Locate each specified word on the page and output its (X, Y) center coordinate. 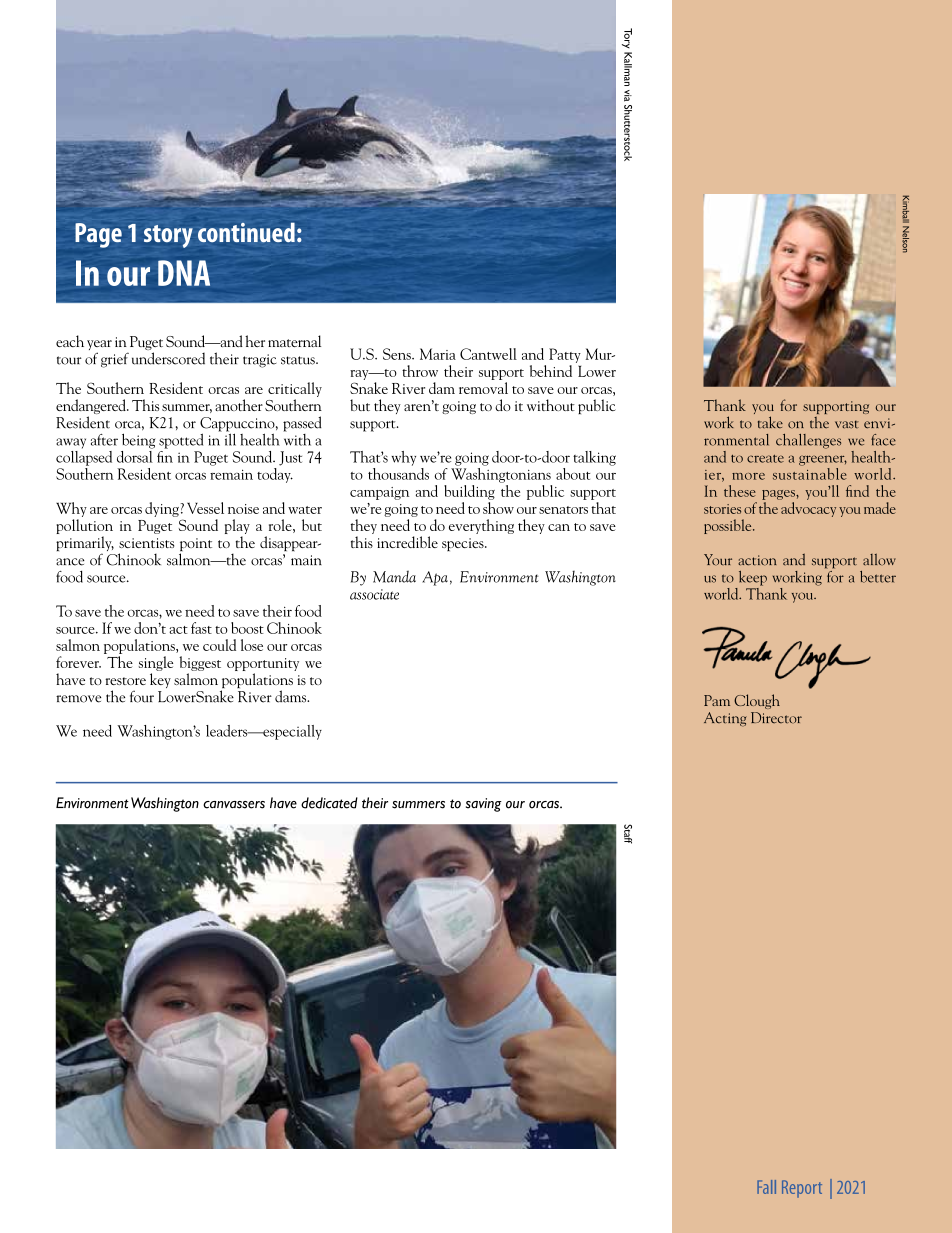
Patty (565, 355)
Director (776, 718)
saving (484, 805)
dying (162, 509)
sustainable (809, 472)
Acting (725, 719)
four (142, 696)
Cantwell (488, 354)
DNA (184, 273)
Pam (717, 700)
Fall (766, 1187)
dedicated (329, 803)
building (469, 492)
